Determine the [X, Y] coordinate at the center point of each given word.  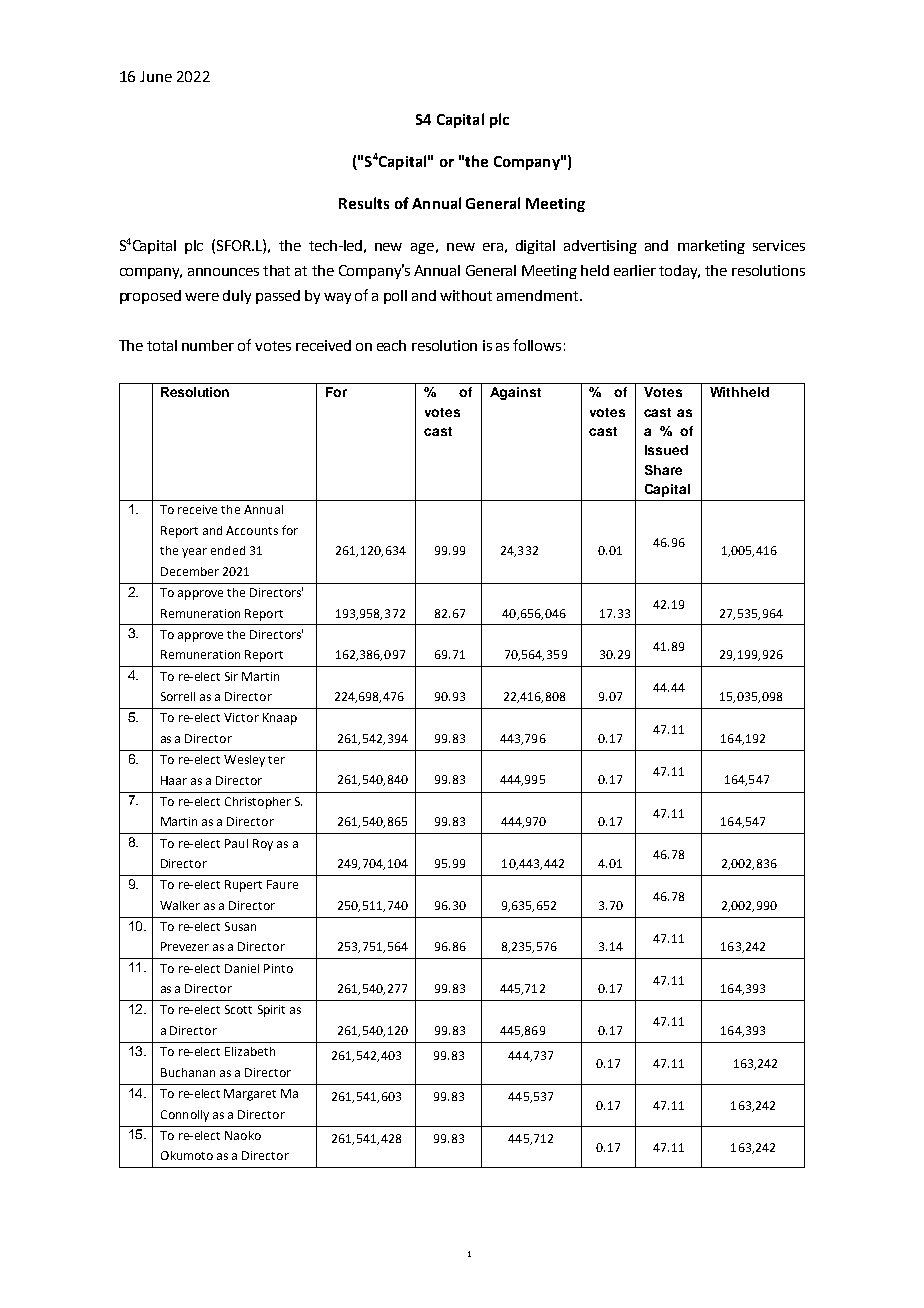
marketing [711, 247]
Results [364, 203]
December [190, 571]
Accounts [252, 530]
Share [663, 470]
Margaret [250, 1095]
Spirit [271, 1011]
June [156, 76]
